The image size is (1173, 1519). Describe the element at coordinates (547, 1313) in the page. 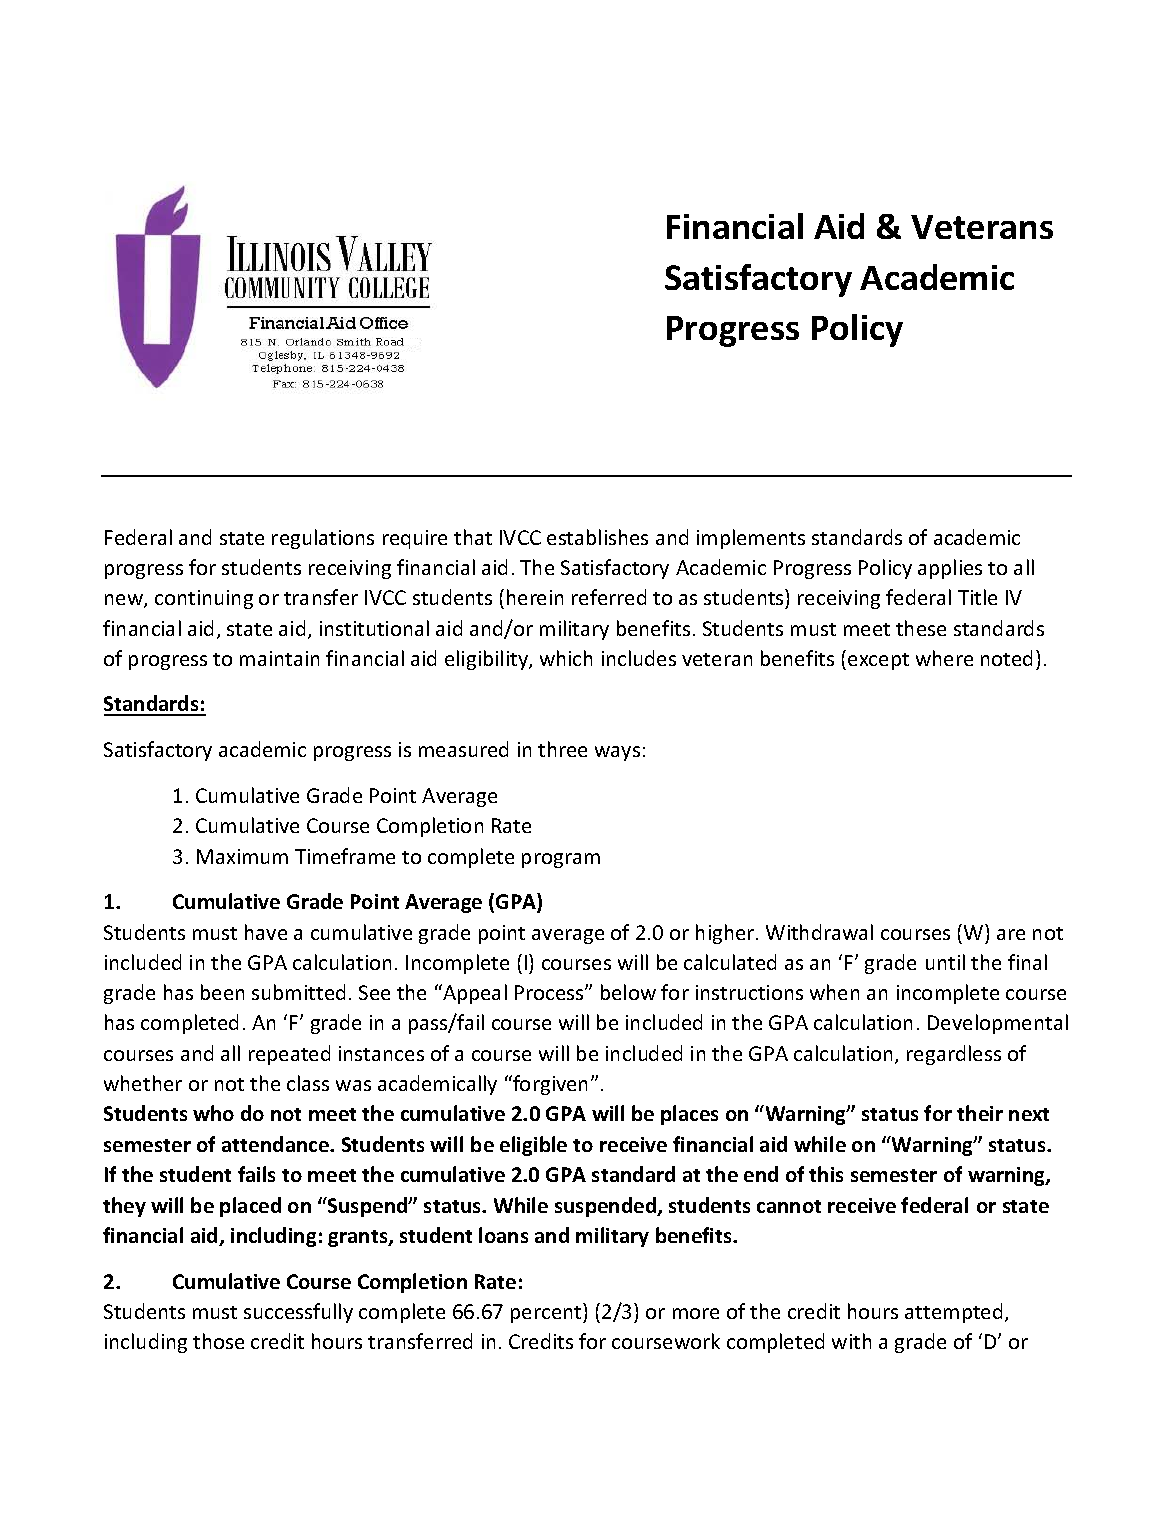

I see `percent` at that location.
